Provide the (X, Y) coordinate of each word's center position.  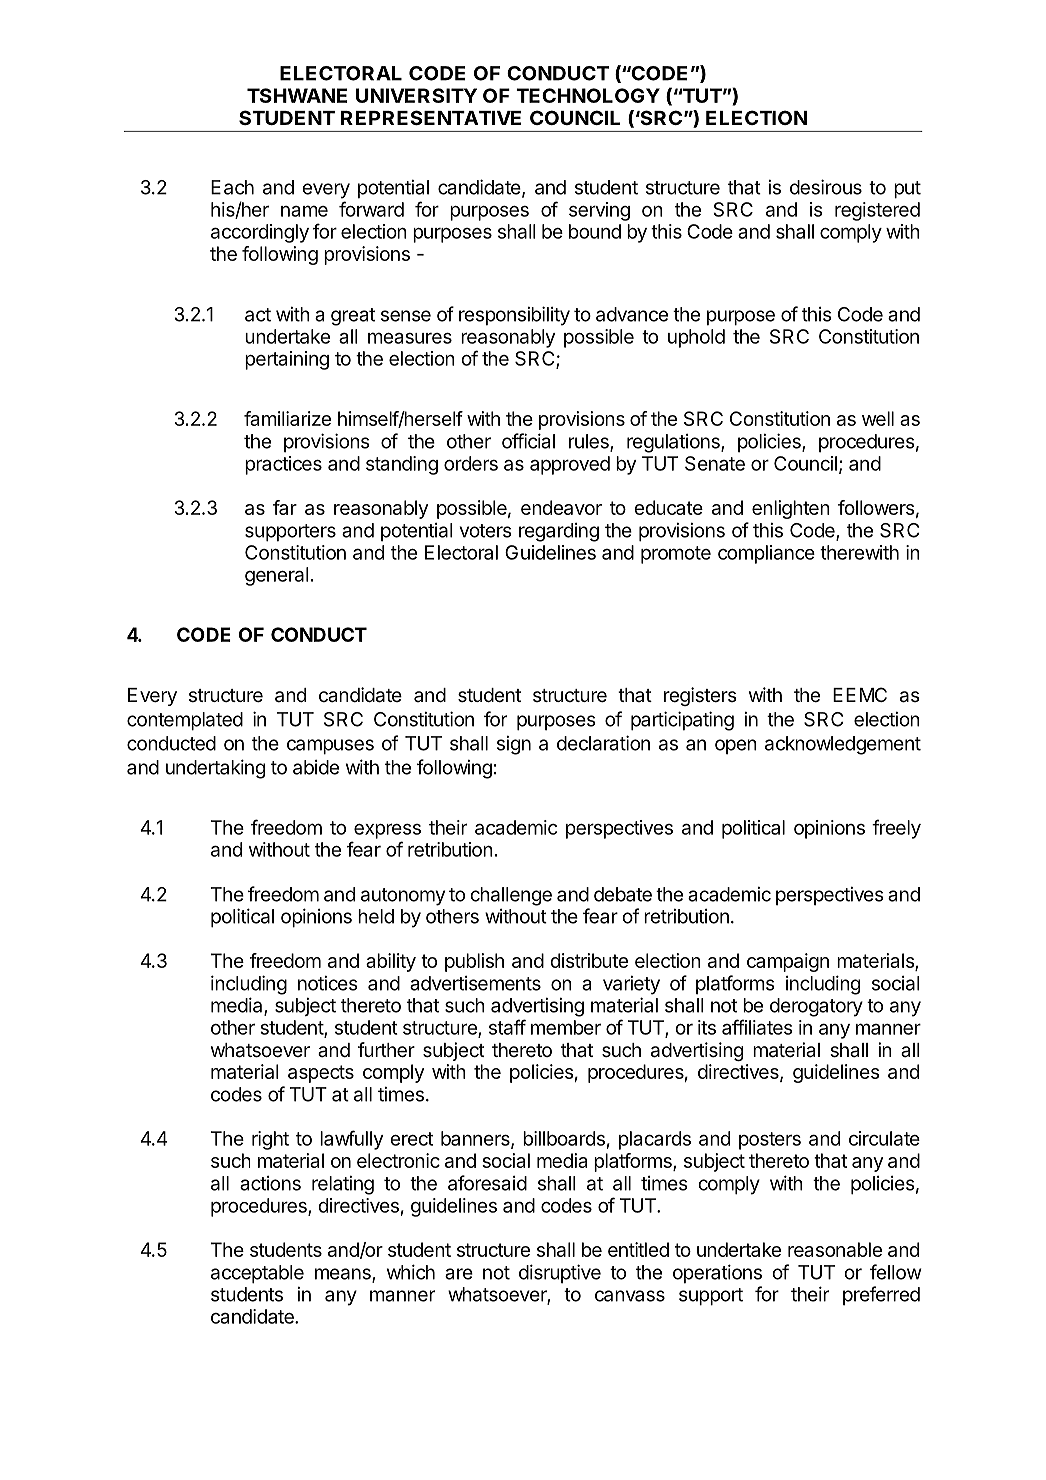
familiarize (287, 418)
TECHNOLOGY (588, 95)
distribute (589, 960)
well (878, 418)
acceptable (257, 1274)
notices (328, 983)
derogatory (816, 1007)
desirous (826, 187)
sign (514, 745)
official (528, 441)
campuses (330, 747)
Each (232, 187)
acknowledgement (843, 745)
